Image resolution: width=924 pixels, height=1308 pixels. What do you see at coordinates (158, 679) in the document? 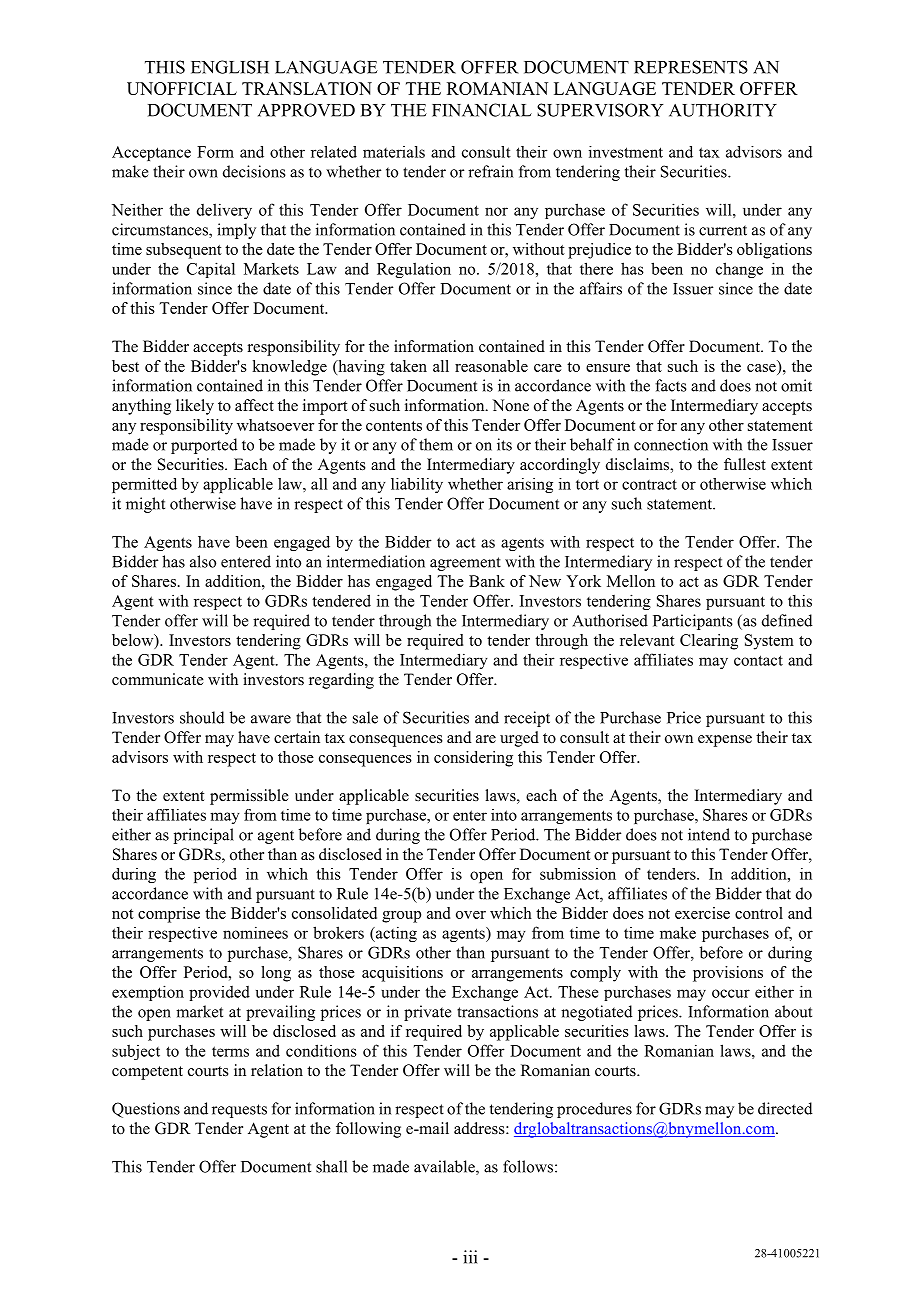
I see `communicate` at bounding box center [158, 679].
